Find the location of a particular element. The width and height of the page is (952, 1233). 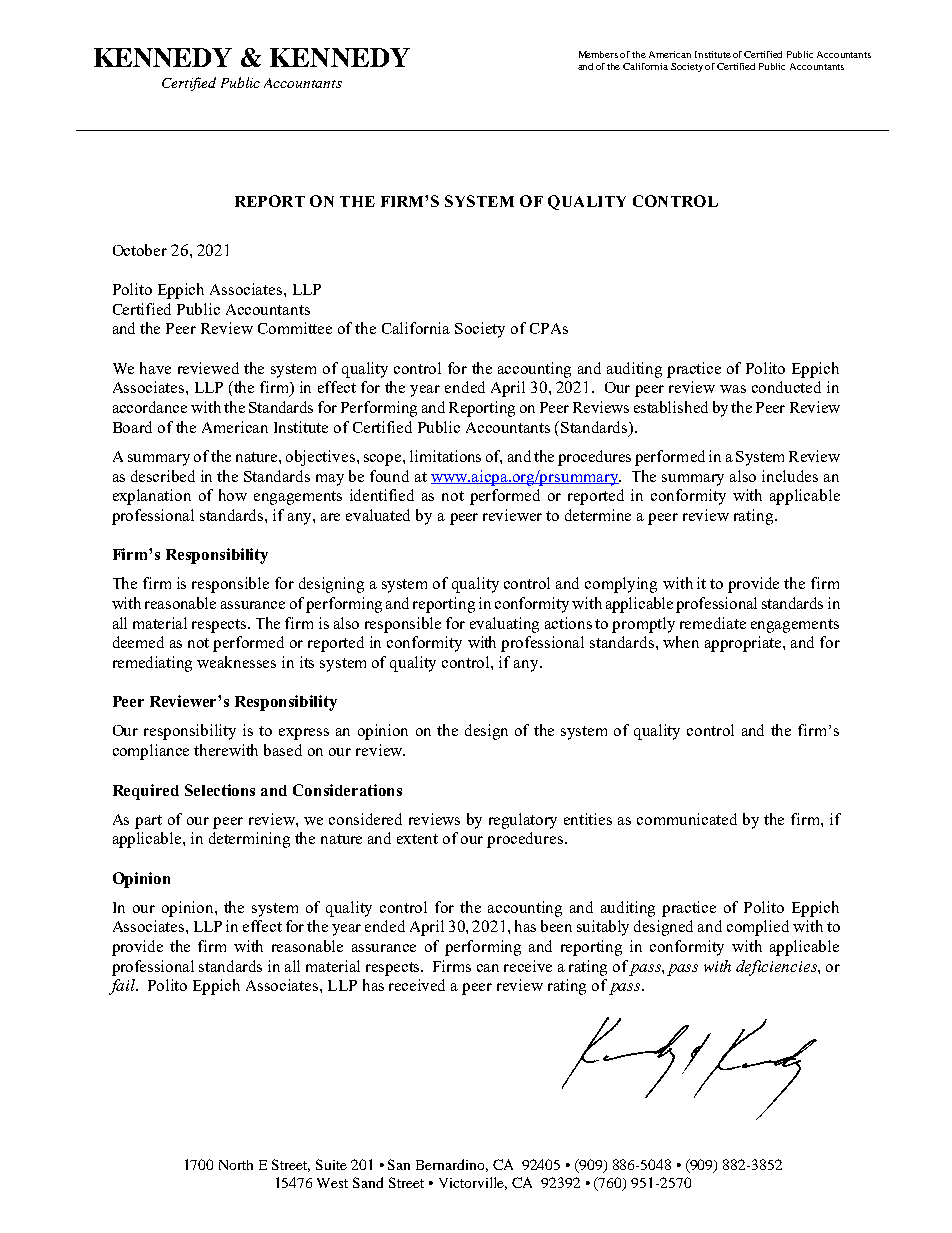

October is located at coordinates (140, 250).
